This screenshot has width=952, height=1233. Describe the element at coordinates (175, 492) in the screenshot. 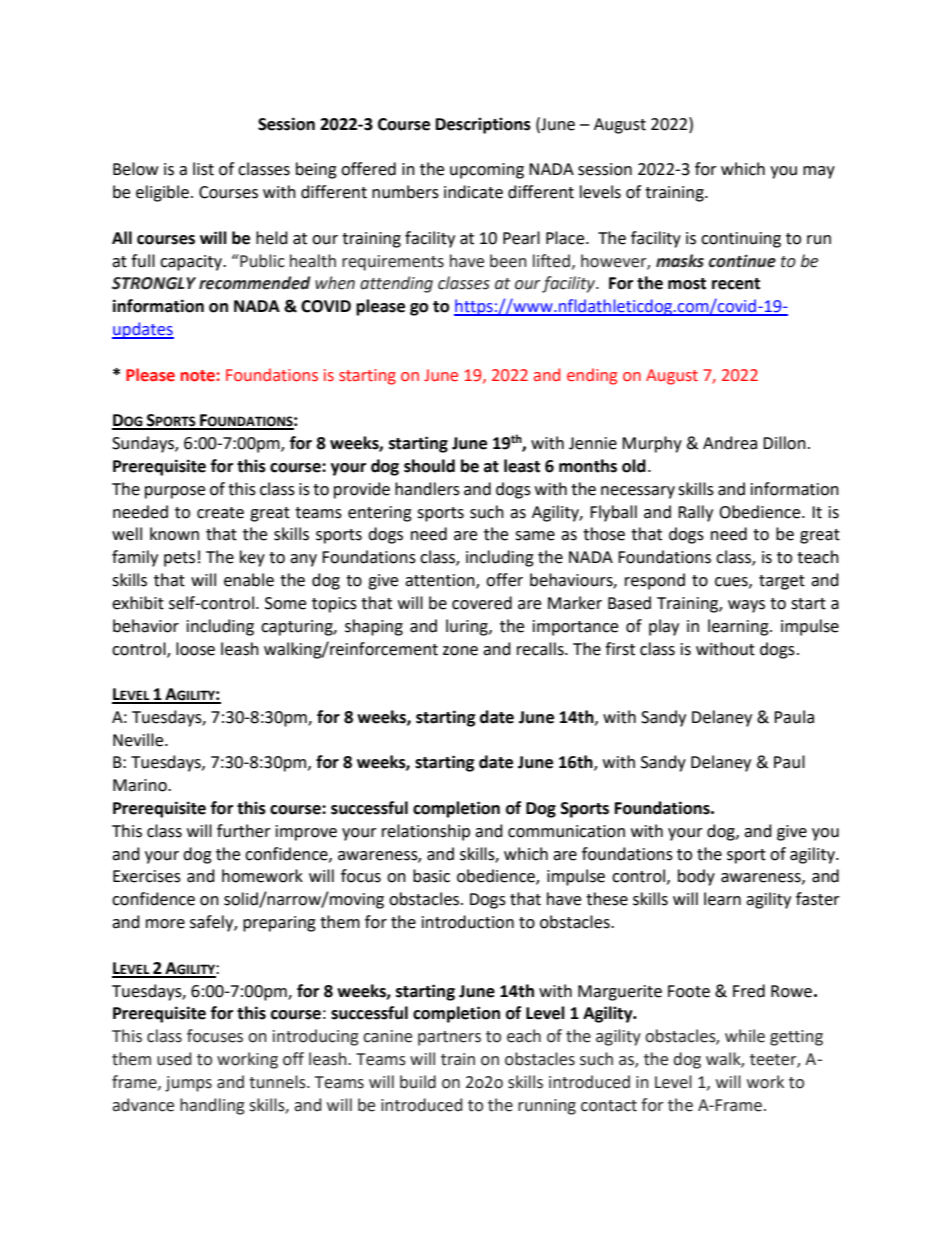

I see `purpose` at that location.
